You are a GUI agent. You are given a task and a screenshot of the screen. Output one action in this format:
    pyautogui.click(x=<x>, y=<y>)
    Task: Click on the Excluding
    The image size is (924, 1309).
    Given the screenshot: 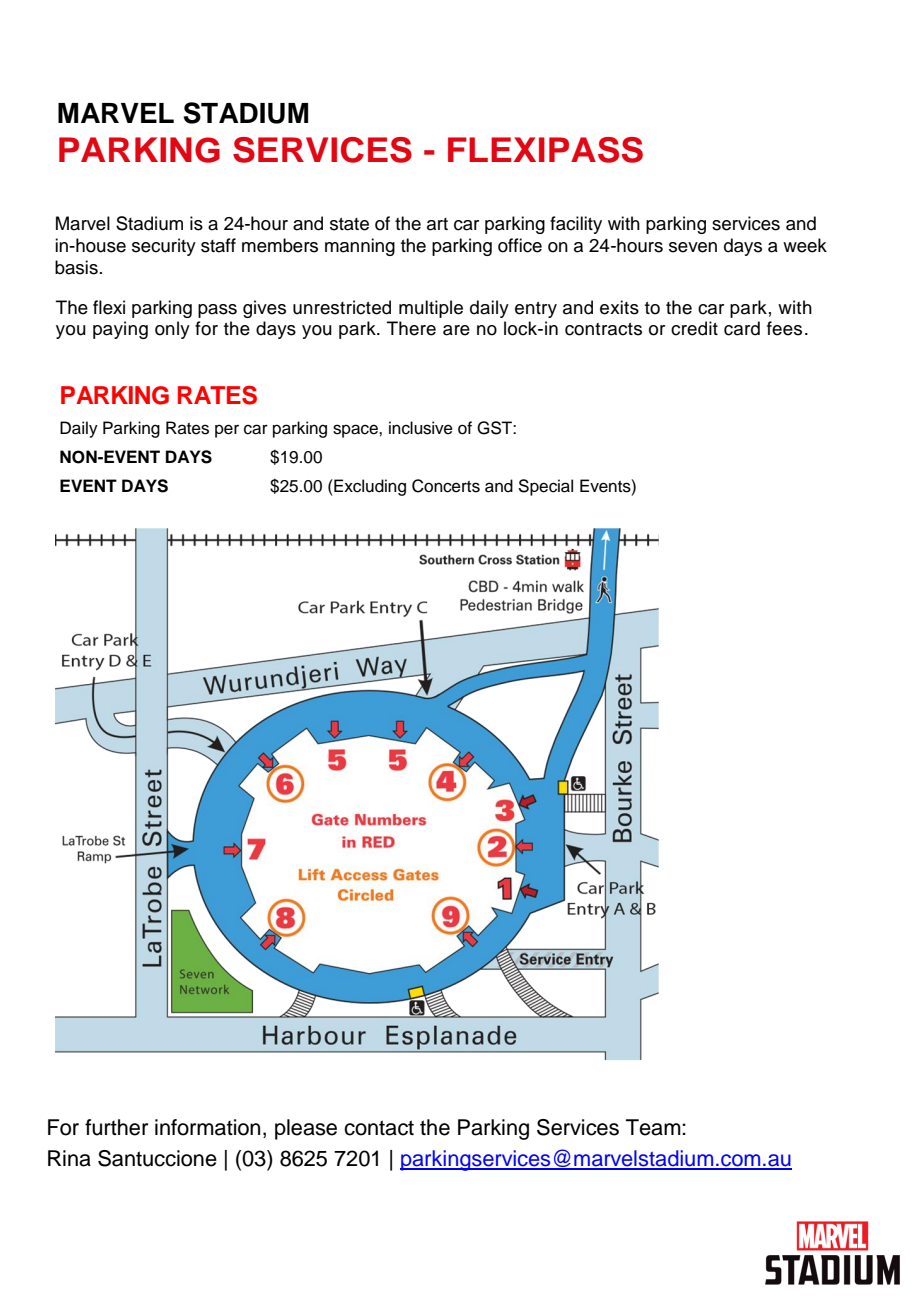 What is the action you would take?
    pyautogui.click(x=369, y=487)
